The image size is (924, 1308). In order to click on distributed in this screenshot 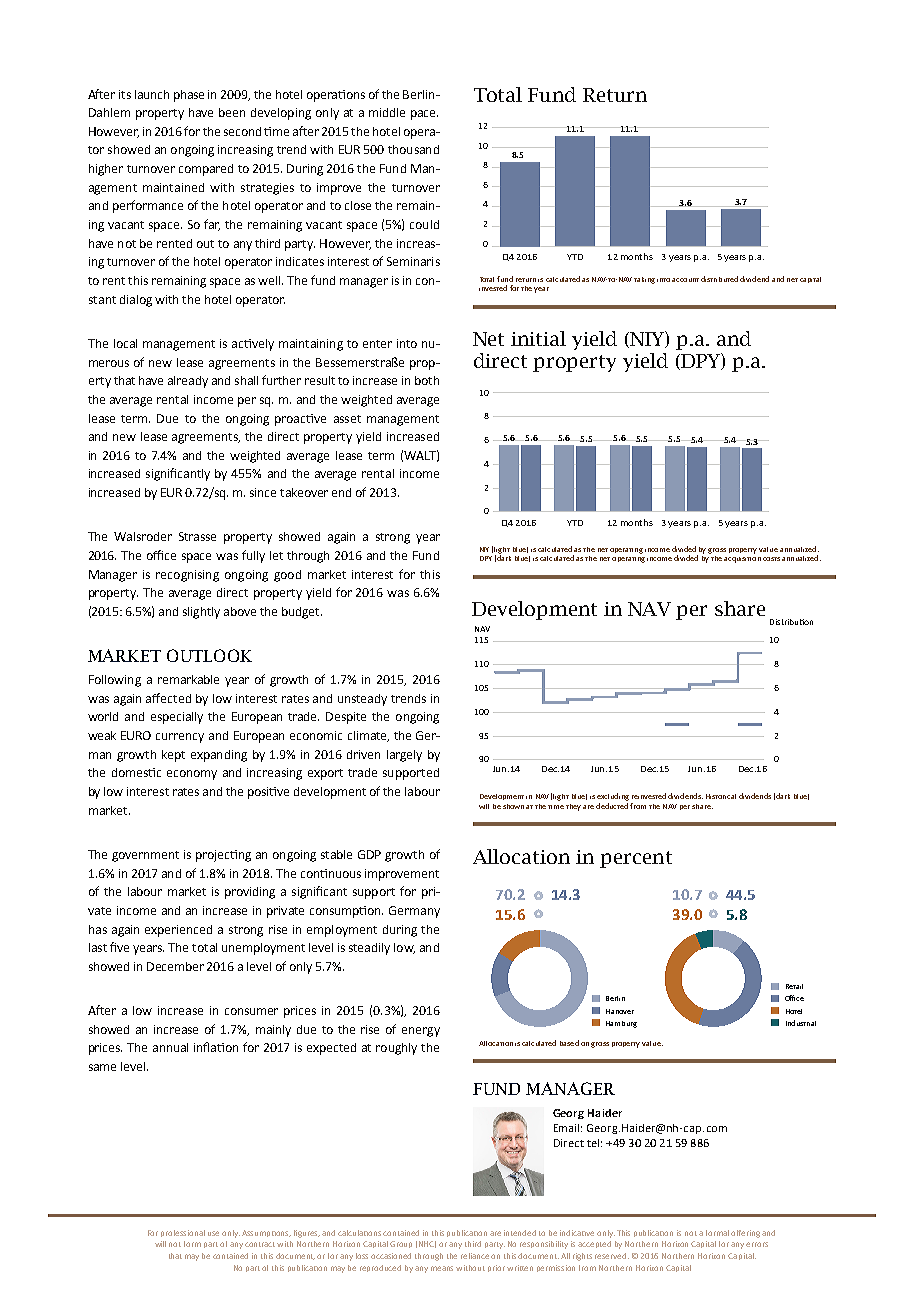, I will do `click(719, 279)`.
